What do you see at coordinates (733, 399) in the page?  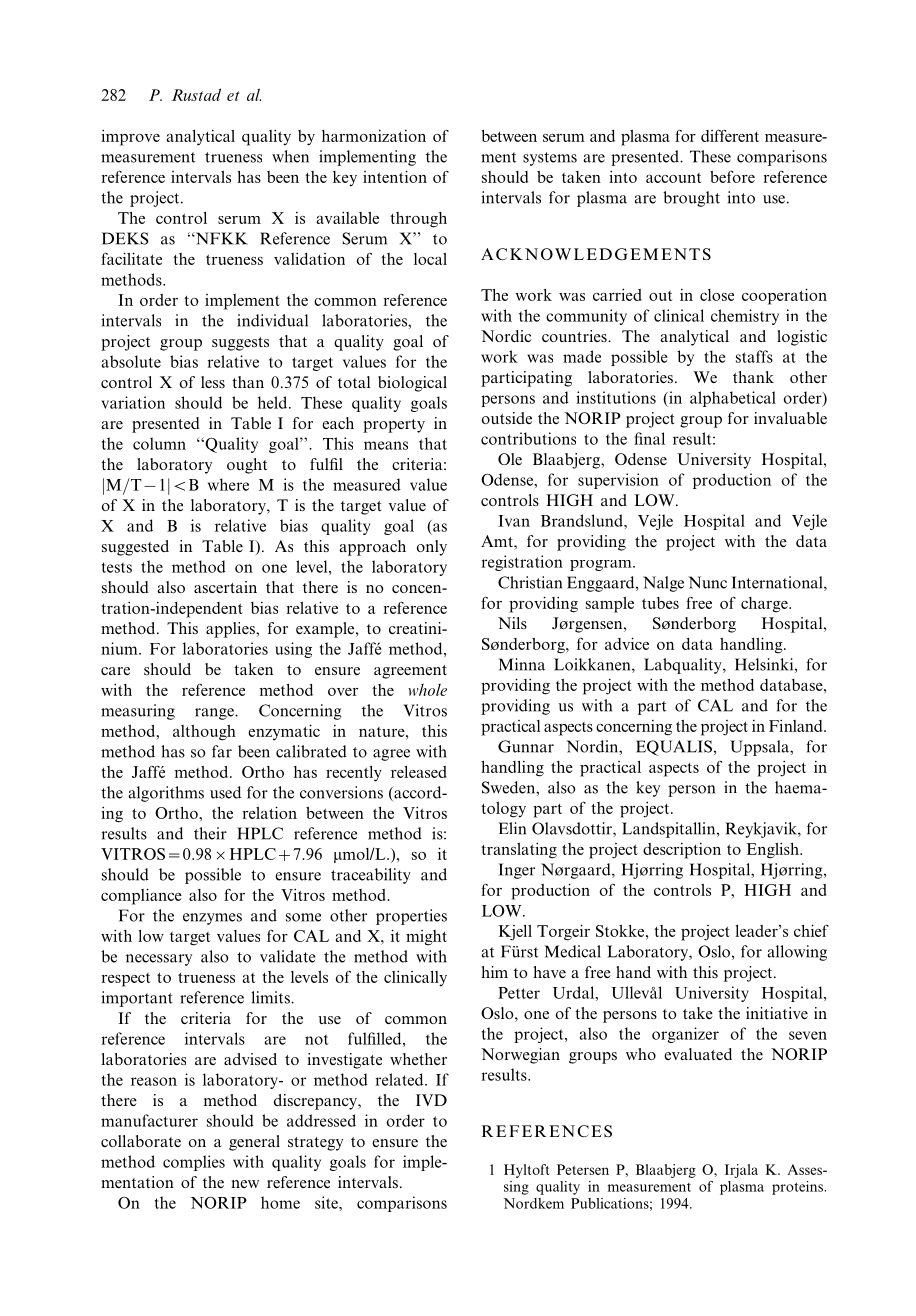 I see `alphabetical` at bounding box center [733, 399].
